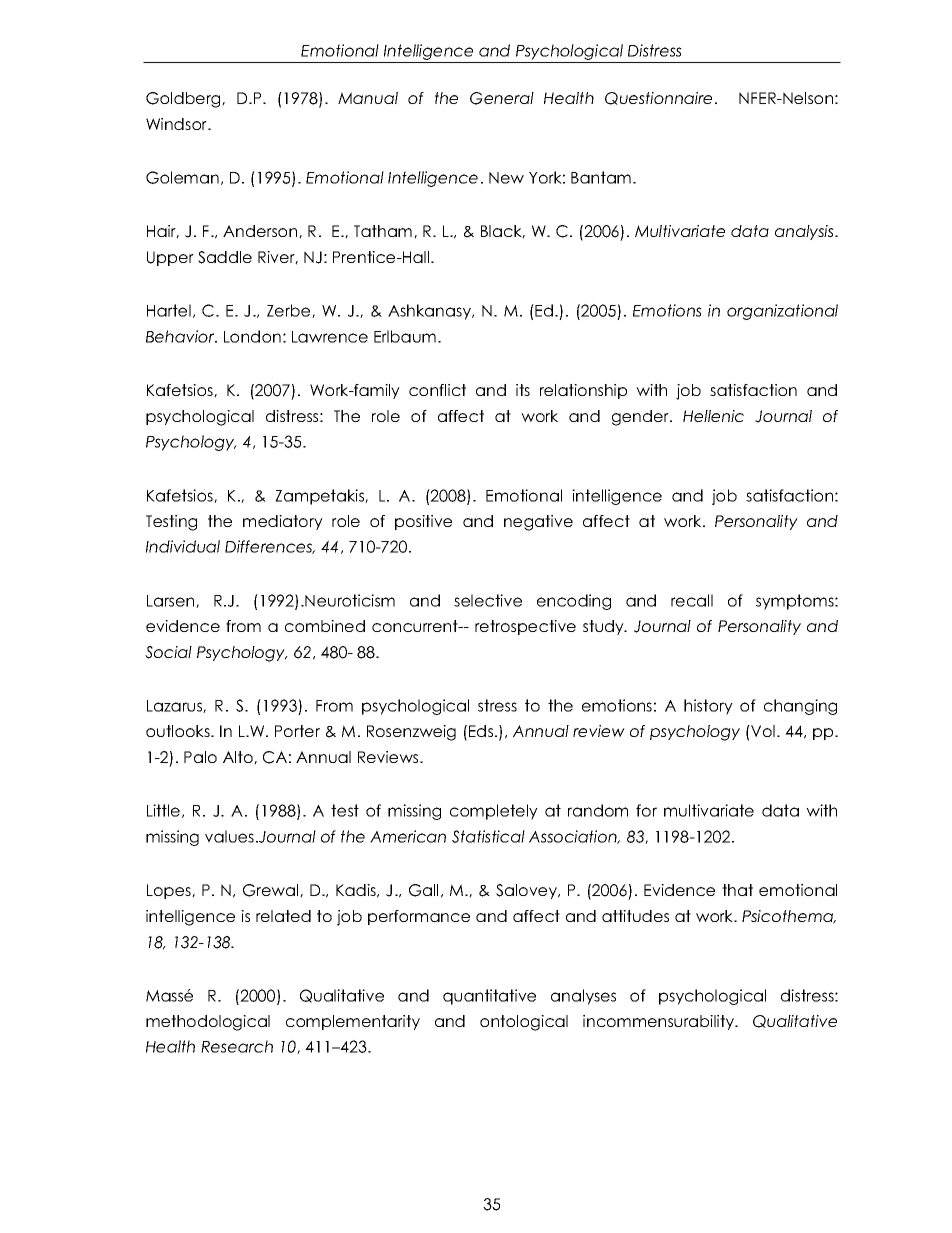 The height and width of the page is (1233, 952). What do you see at coordinates (502, 98) in the page?
I see `General` at bounding box center [502, 98].
